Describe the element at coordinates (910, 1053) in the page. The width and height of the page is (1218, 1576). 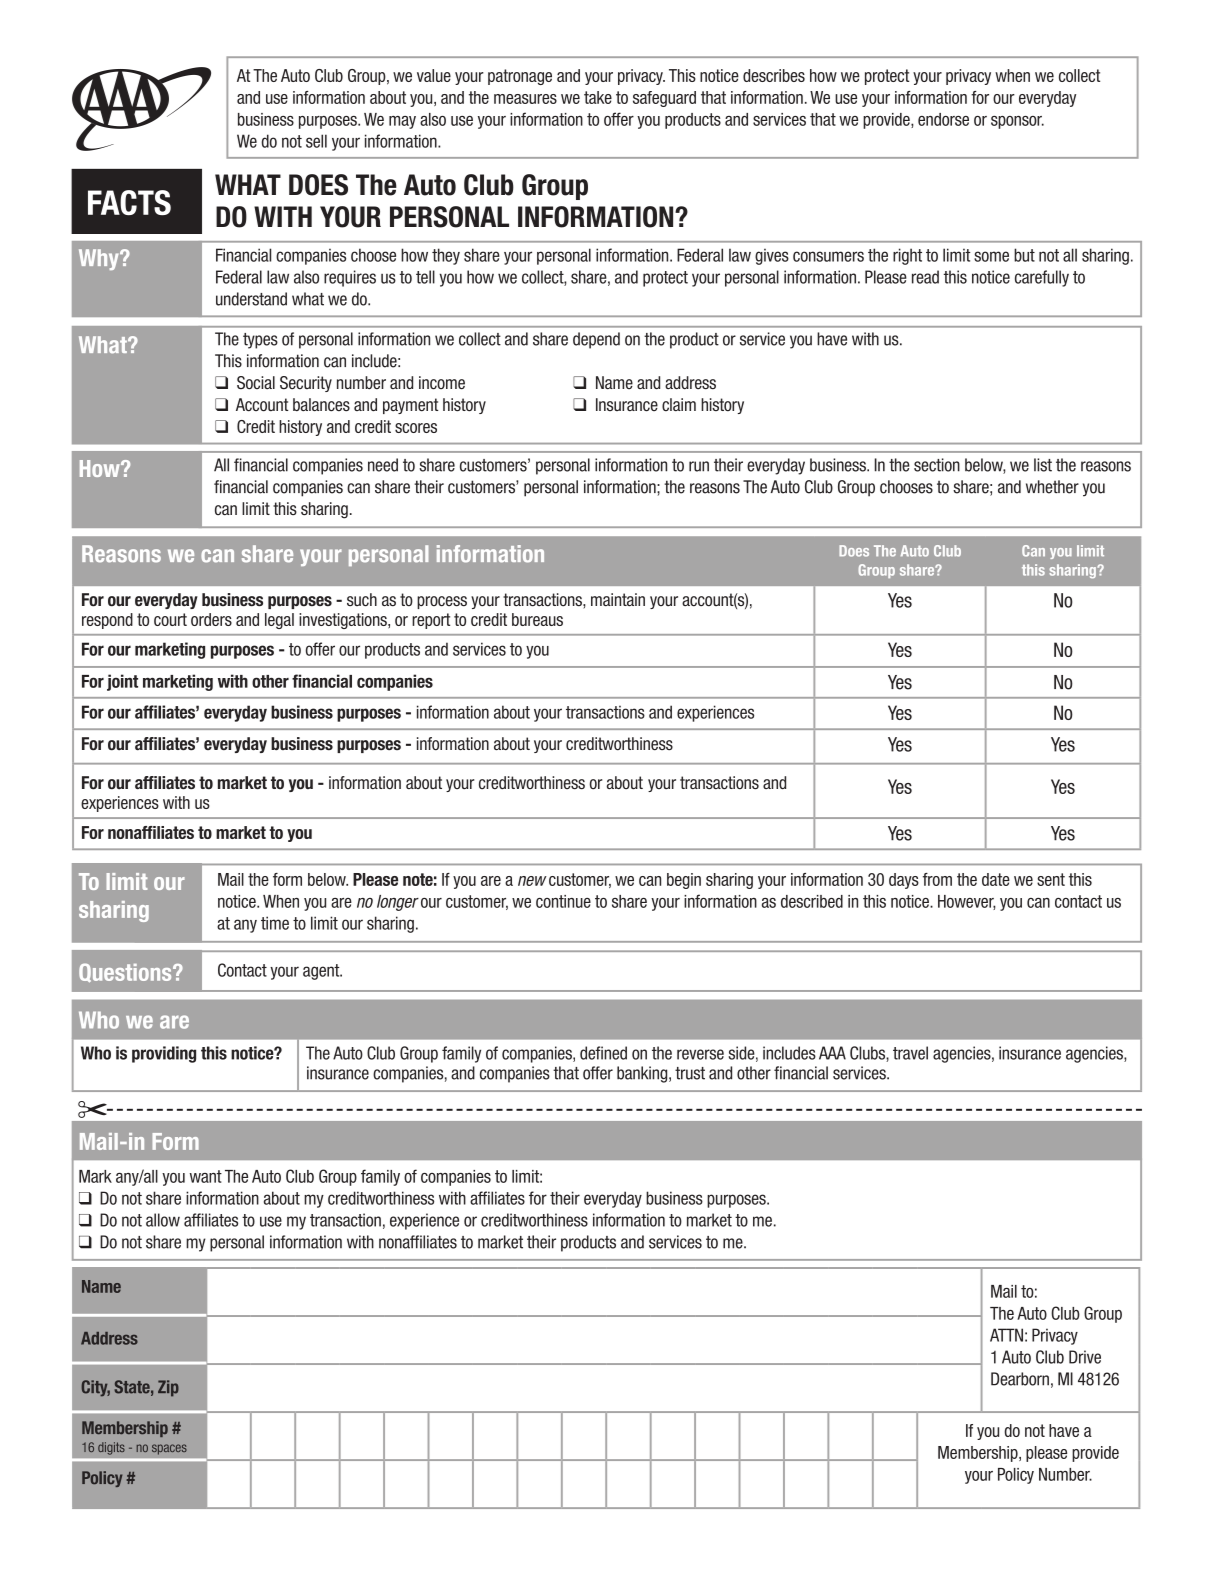
I see `travel` at that location.
